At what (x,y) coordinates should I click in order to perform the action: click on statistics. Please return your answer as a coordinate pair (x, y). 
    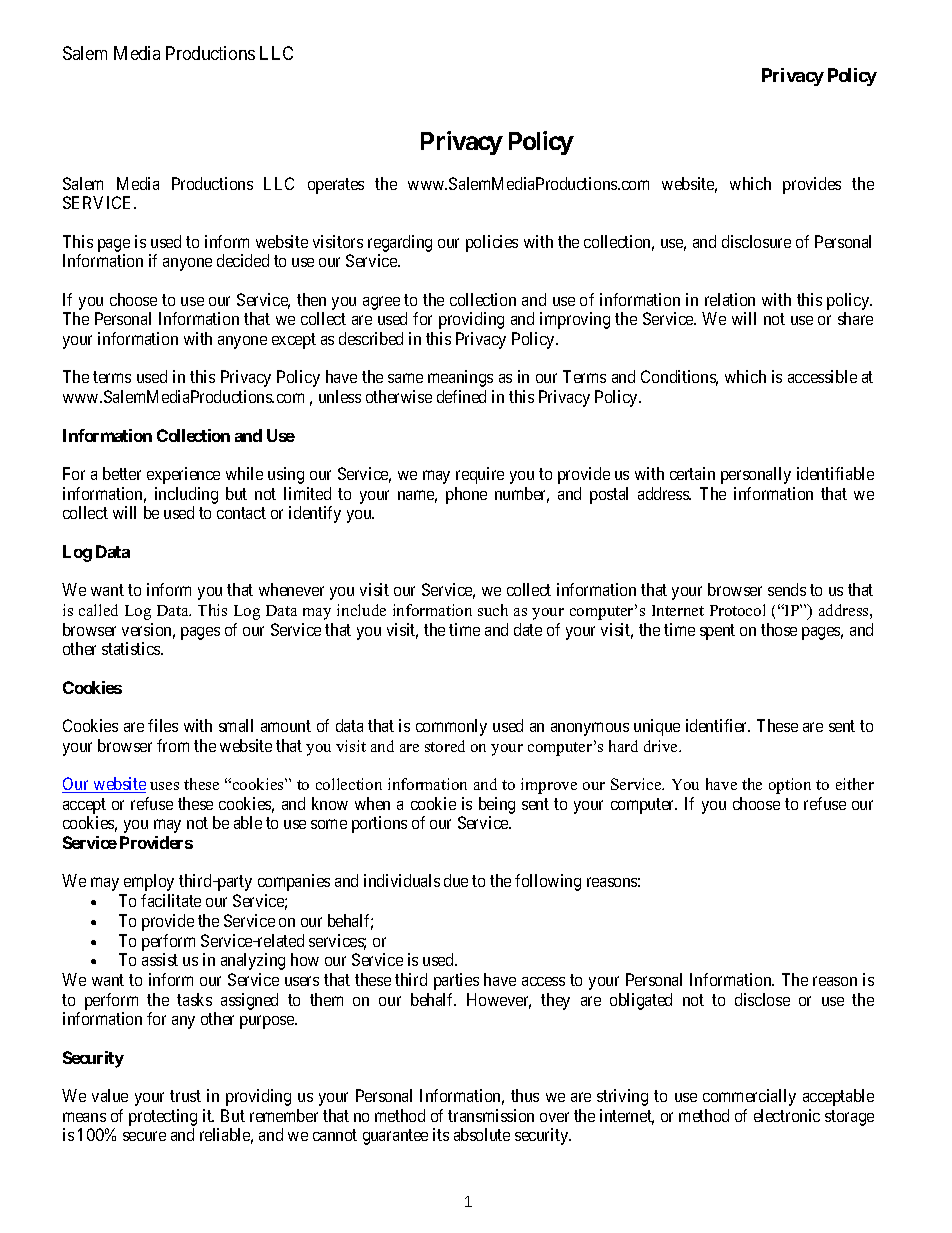
    Looking at the image, I should click on (132, 648).
